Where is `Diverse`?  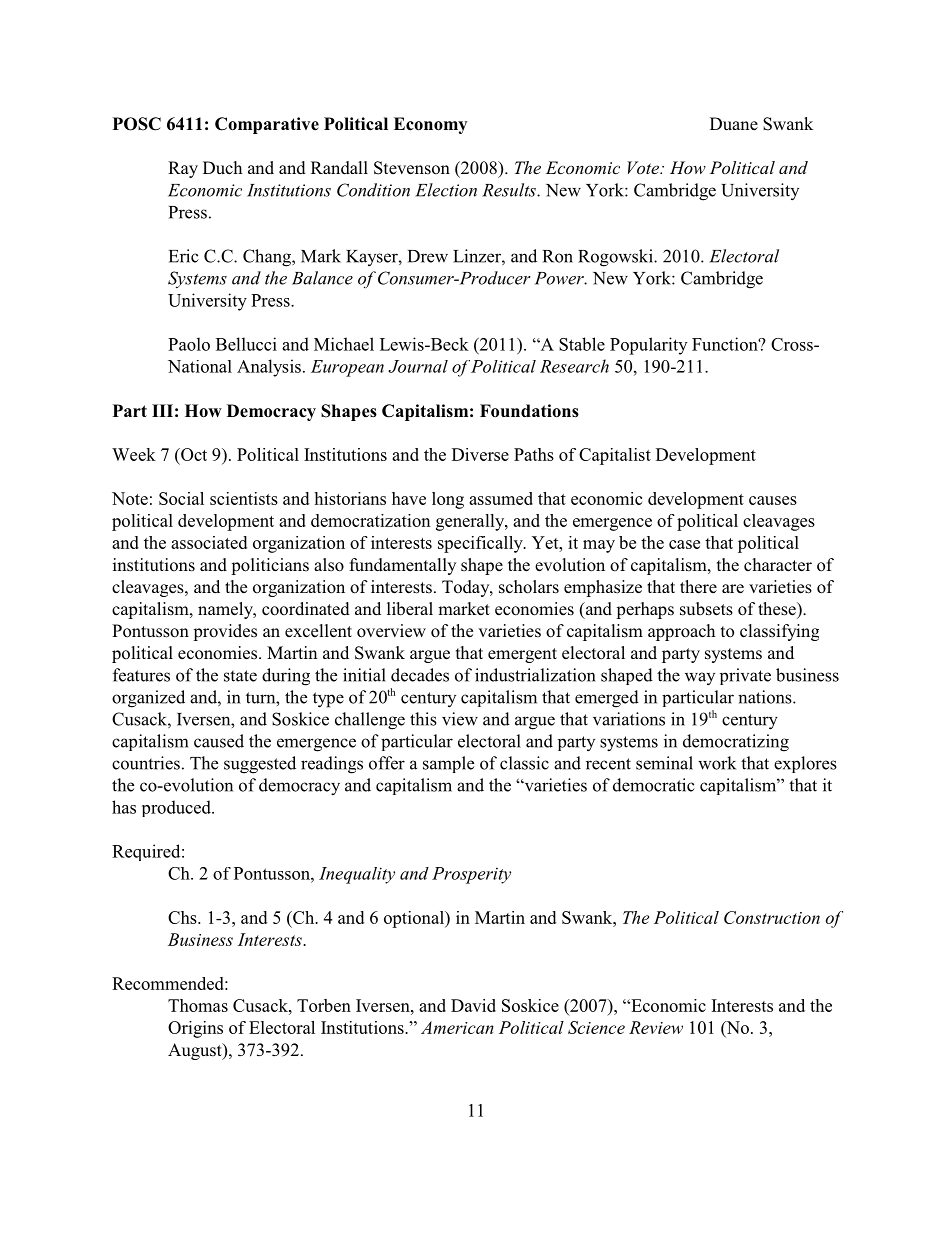 Diverse is located at coordinates (480, 454).
